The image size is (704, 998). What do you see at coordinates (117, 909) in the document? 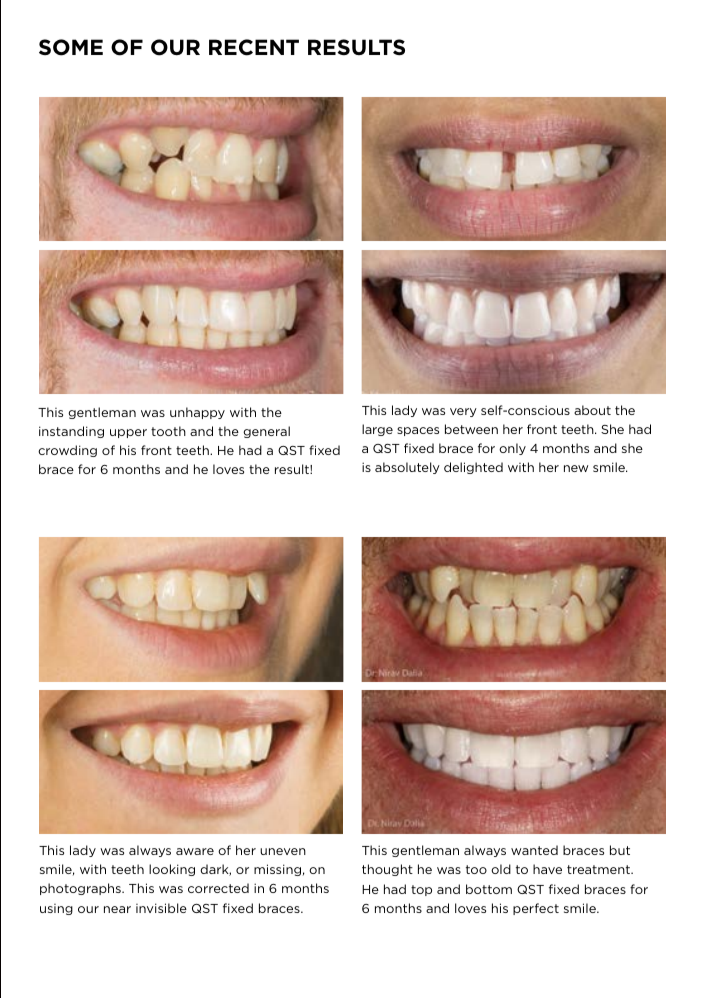
I see `near` at bounding box center [117, 909].
